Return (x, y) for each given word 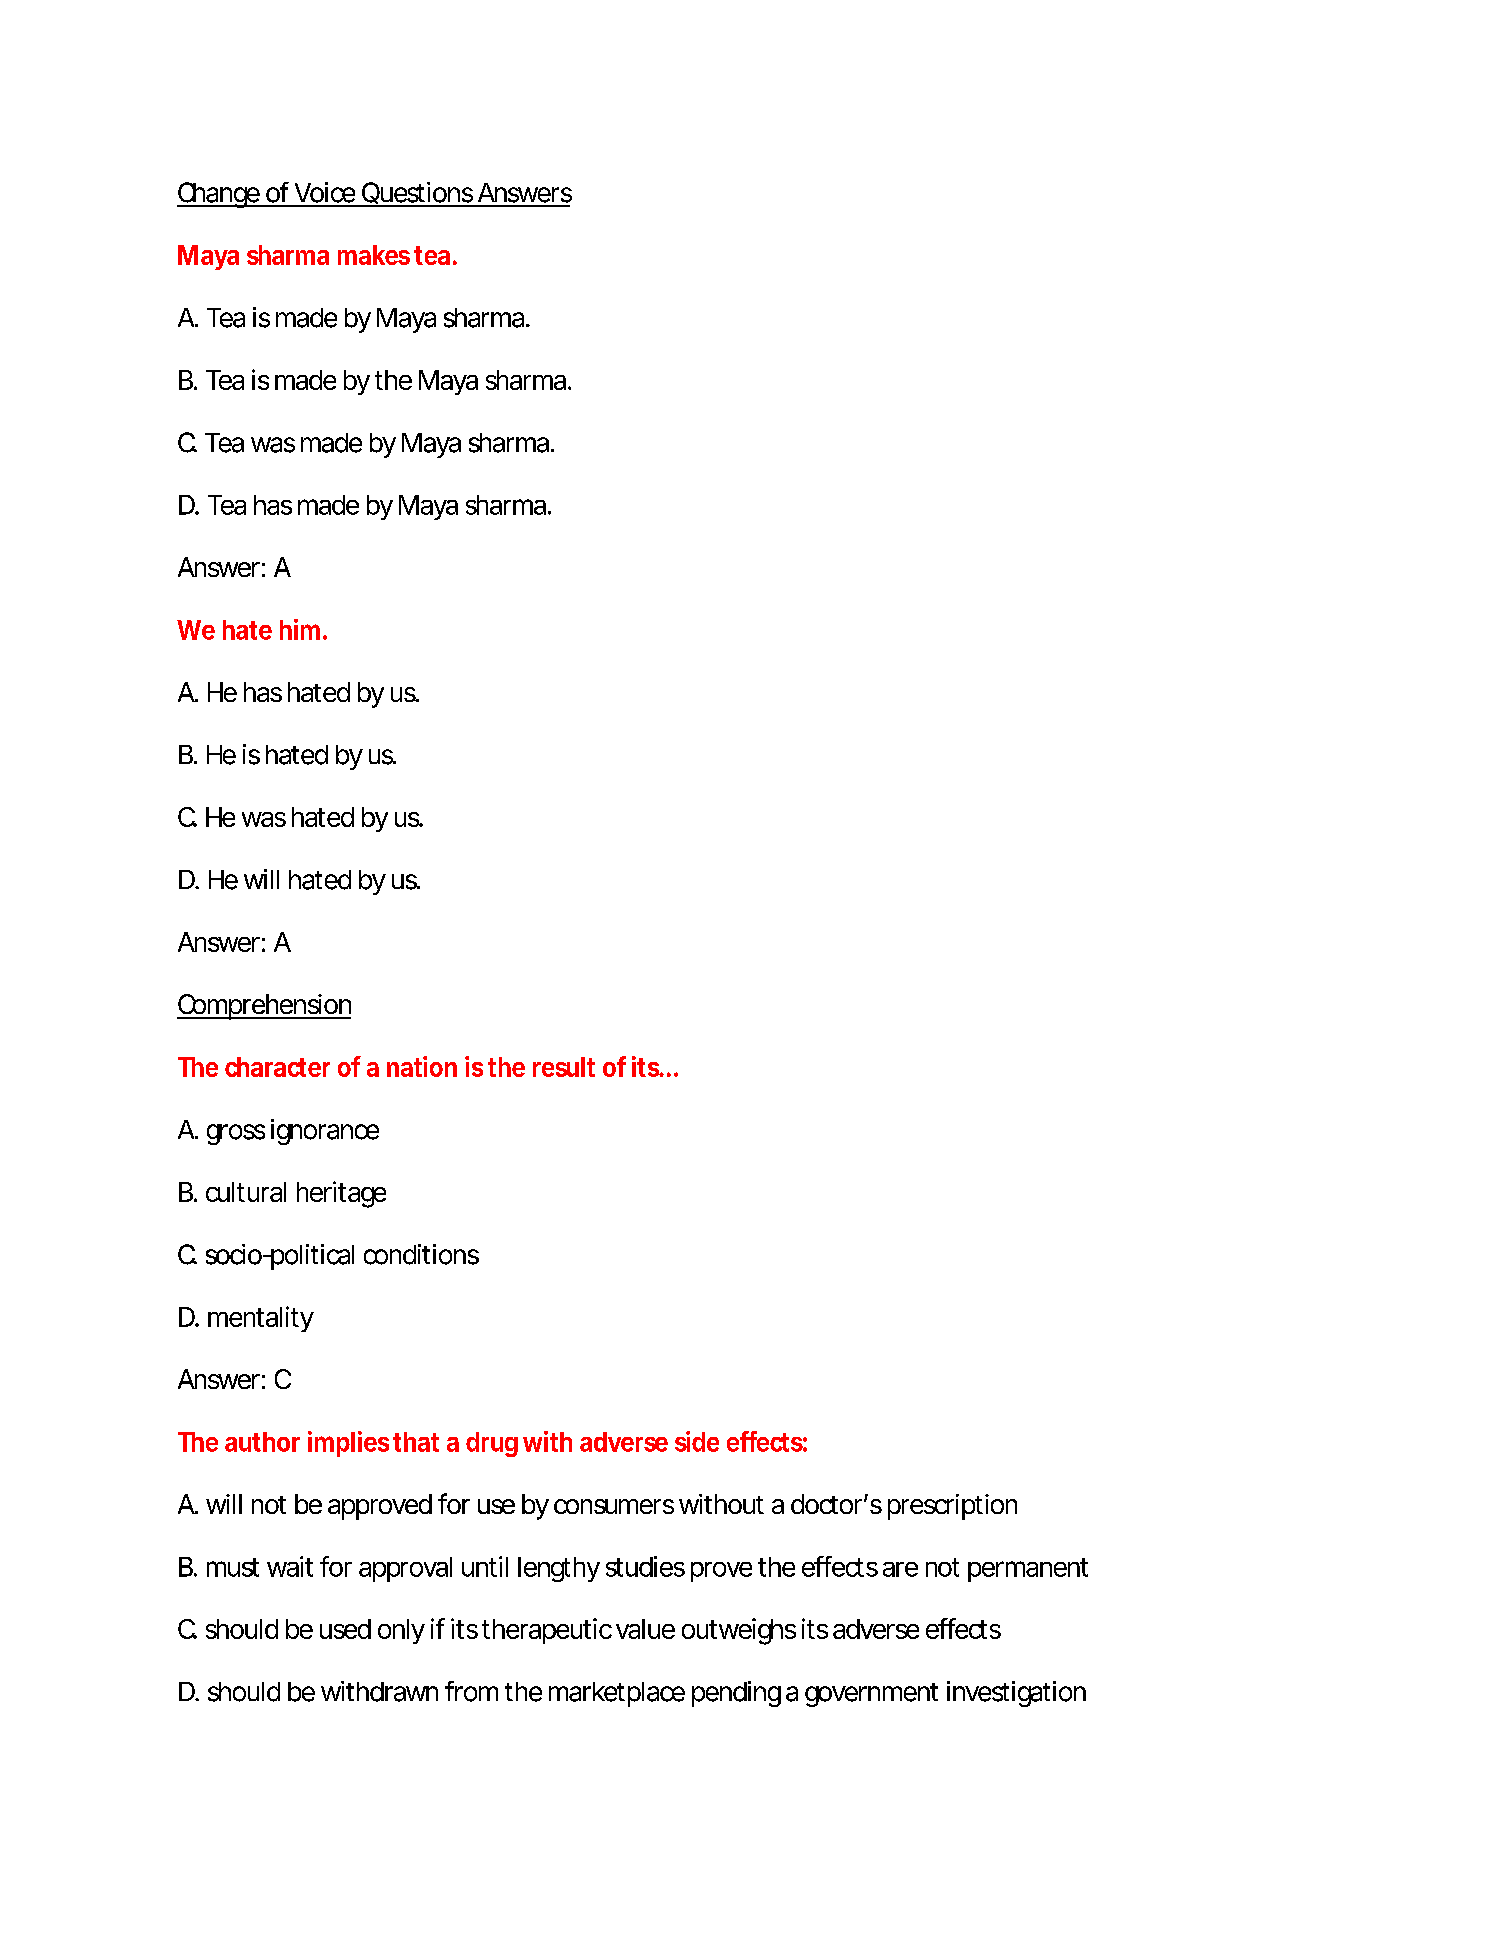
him (300, 629)
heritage (341, 1194)
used (345, 1629)
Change (219, 195)
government (871, 1695)
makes (374, 255)
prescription (952, 1507)
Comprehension (264, 1007)
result (564, 1067)
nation (422, 1066)
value (645, 1629)
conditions (421, 1254)
